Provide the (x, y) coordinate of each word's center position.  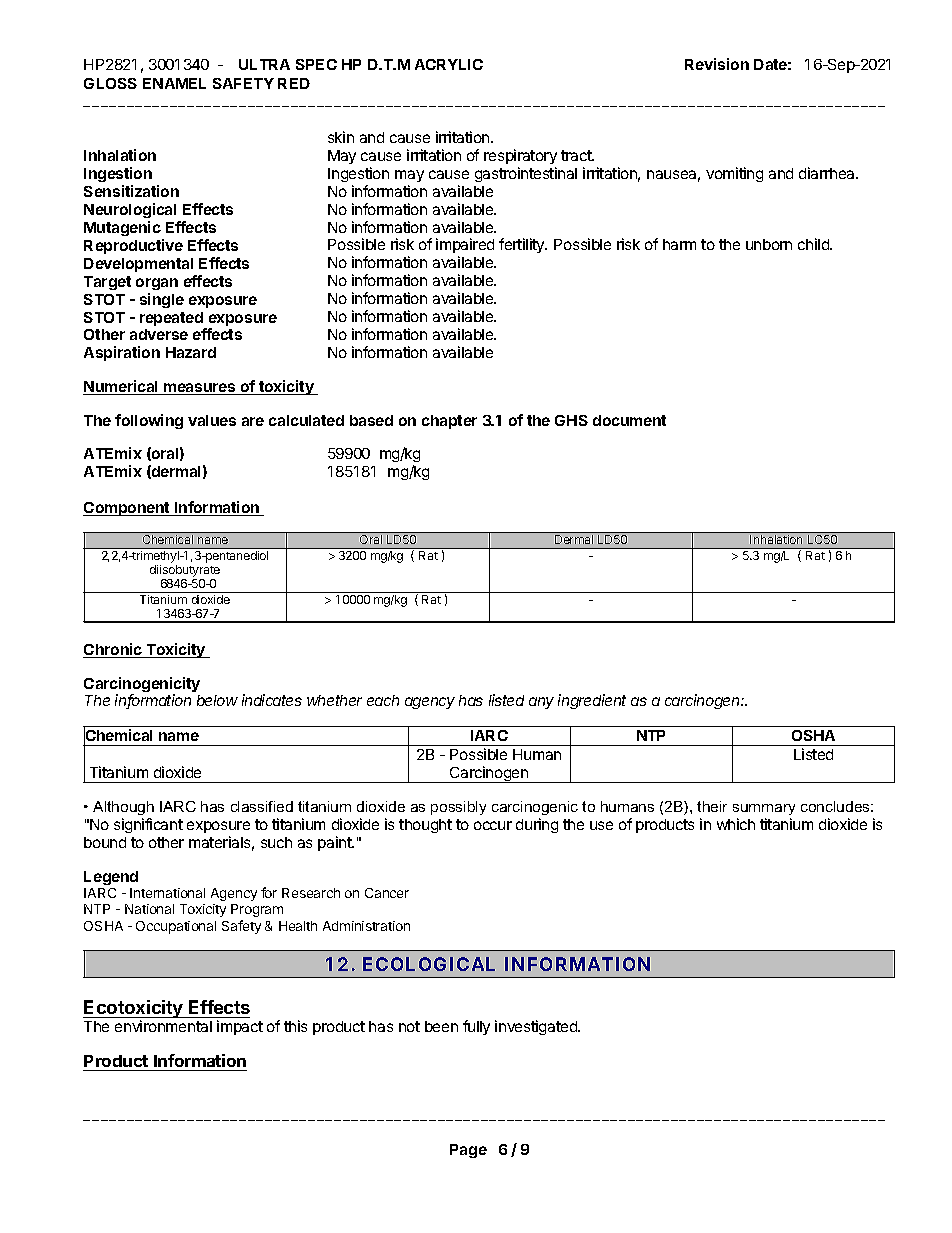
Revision (717, 64)
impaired (465, 247)
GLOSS (110, 83)
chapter (449, 422)
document (629, 420)
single (162, 300)
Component (127, 509)
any (541, 703)
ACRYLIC (449, 64)
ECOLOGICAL (429, 964)
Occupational (176, 927)
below (217, 700)
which (736, 824)
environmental (163, 1026)
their (712, 806)
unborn (769, 244)
